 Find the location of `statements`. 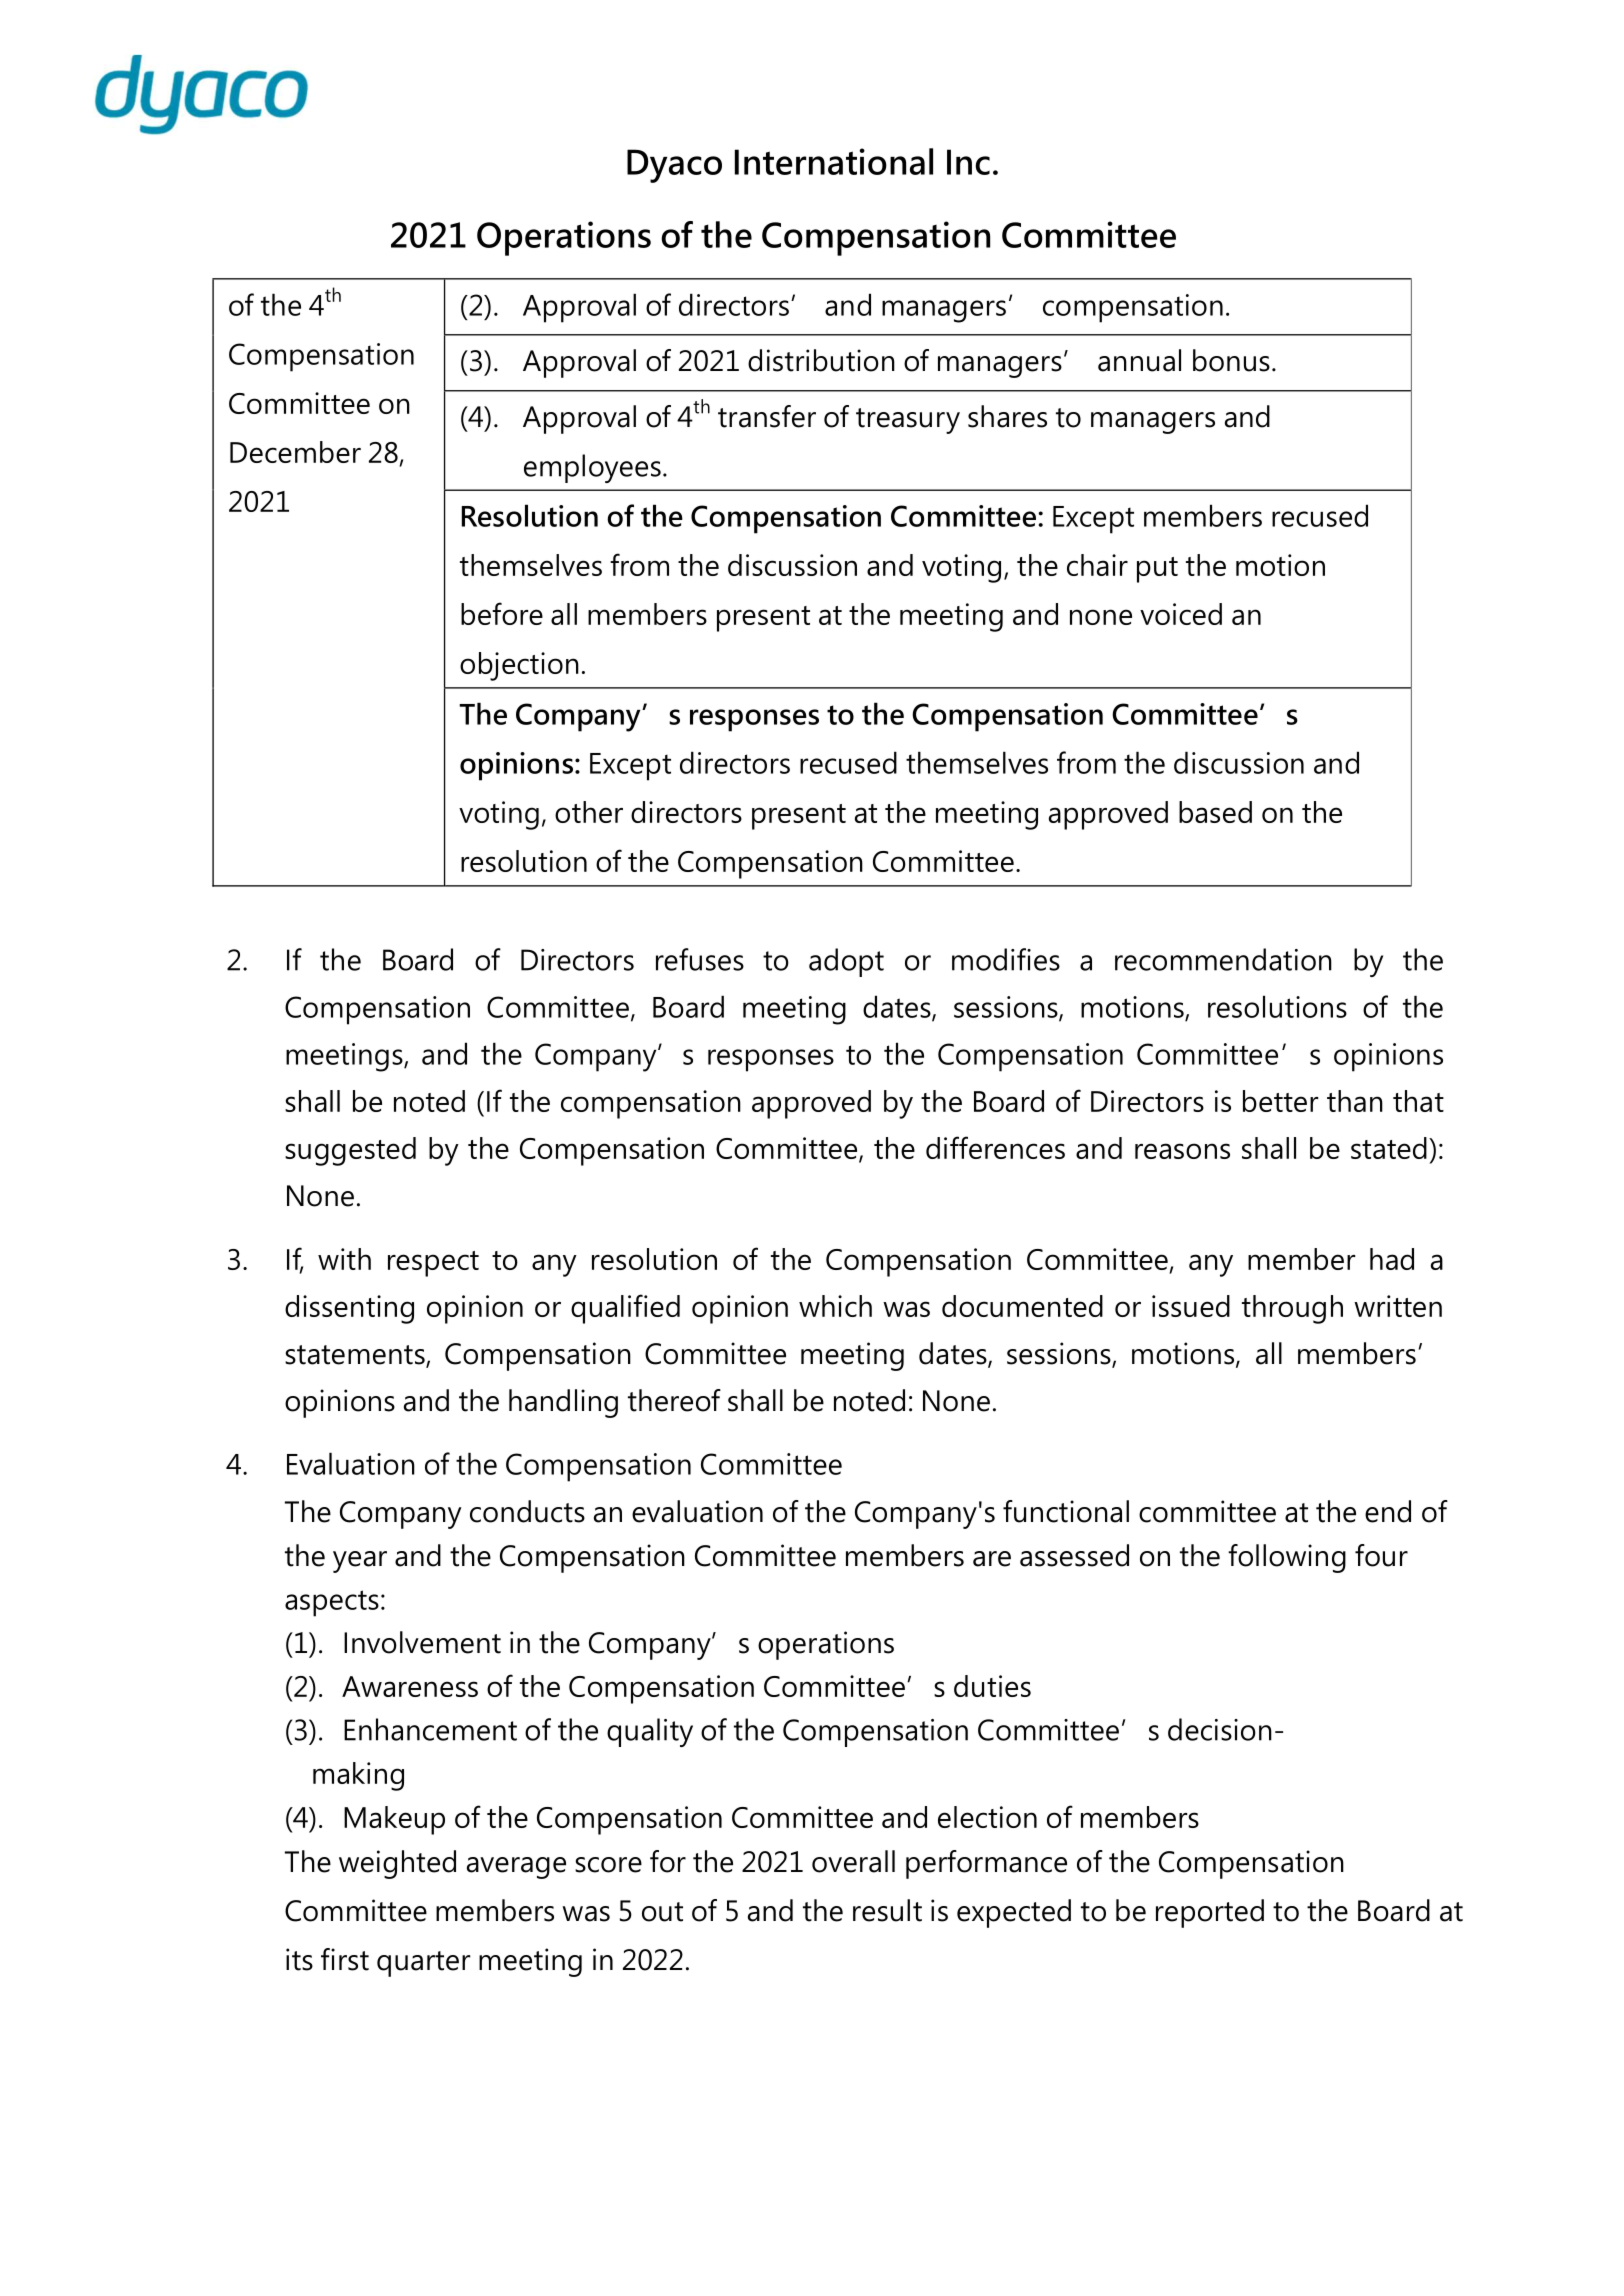

statements is located at coordinates (356, 1356).
